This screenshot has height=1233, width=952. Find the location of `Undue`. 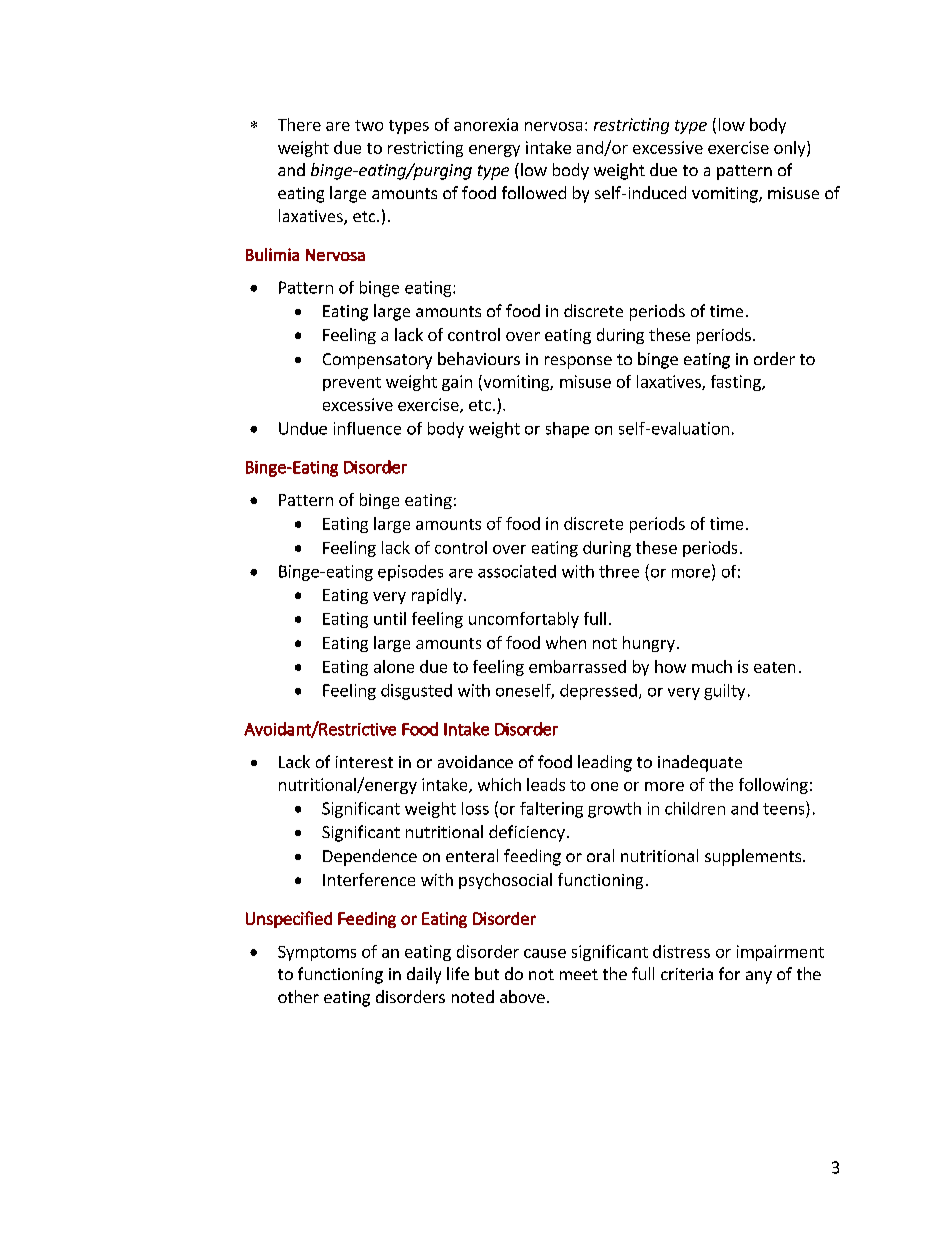

Undue is located at coordinates (303, 428).
